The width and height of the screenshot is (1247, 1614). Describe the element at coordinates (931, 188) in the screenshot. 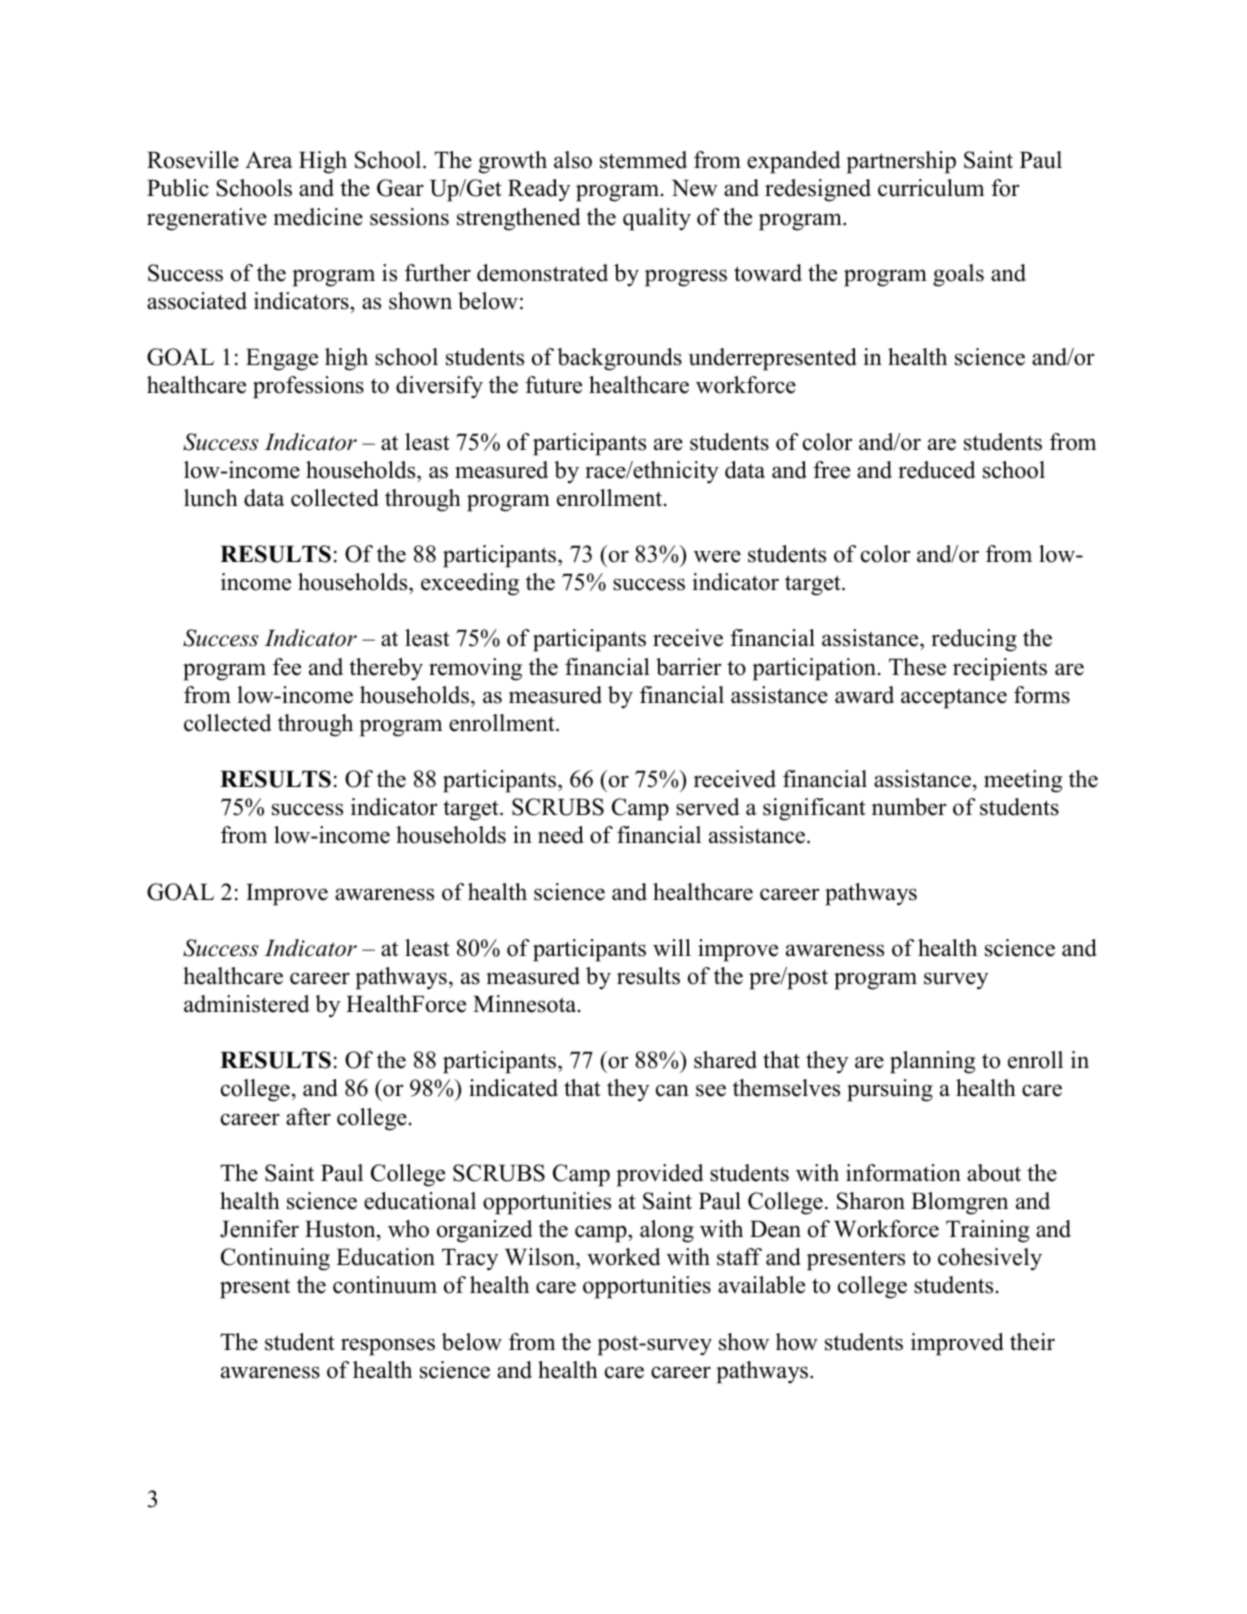

I see `curriculum` at that location.
